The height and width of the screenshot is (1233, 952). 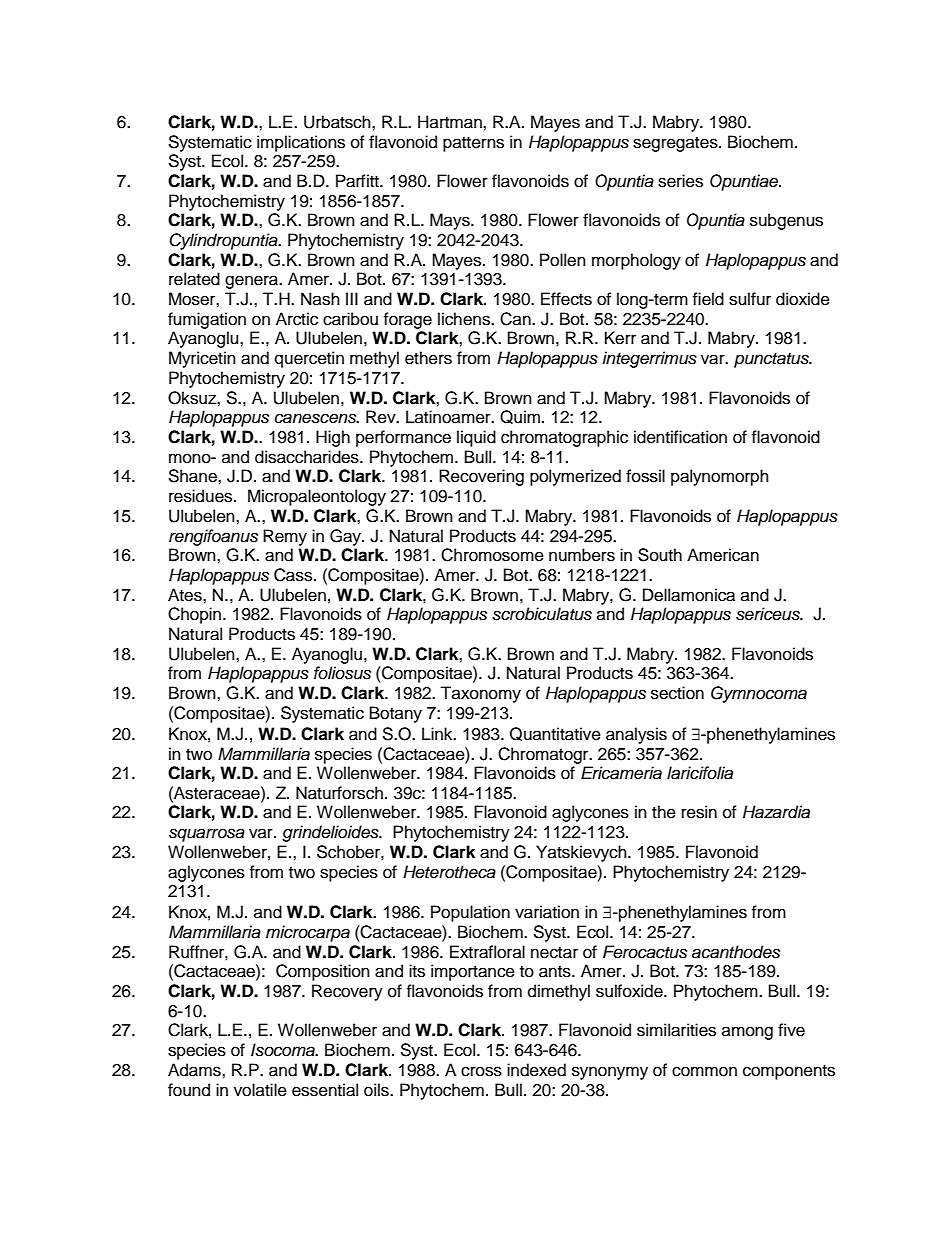 I want to click on cross, so click(x=481, y=1071).
